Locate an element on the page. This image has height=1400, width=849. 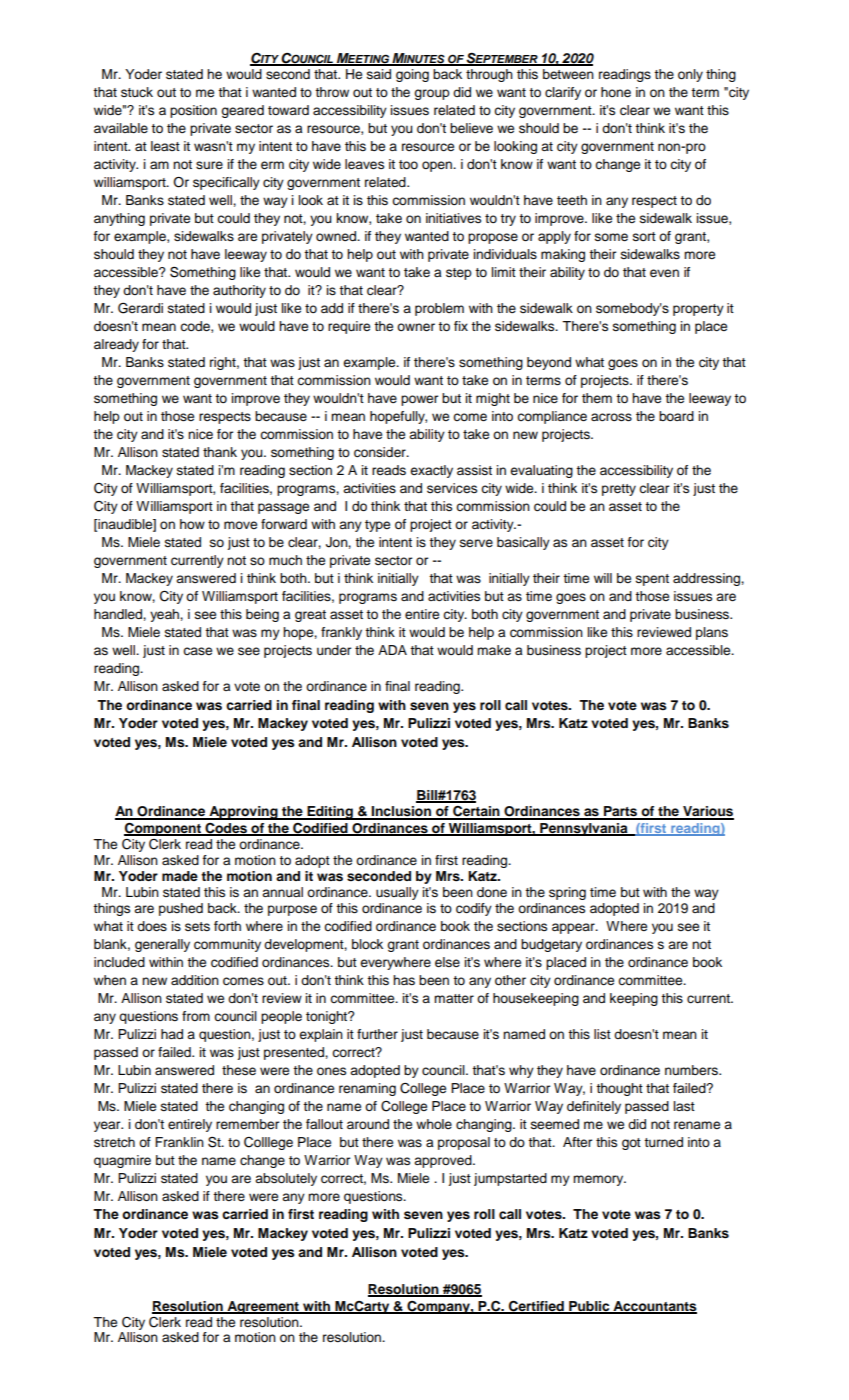
position is located at coordinates (193, 111).
